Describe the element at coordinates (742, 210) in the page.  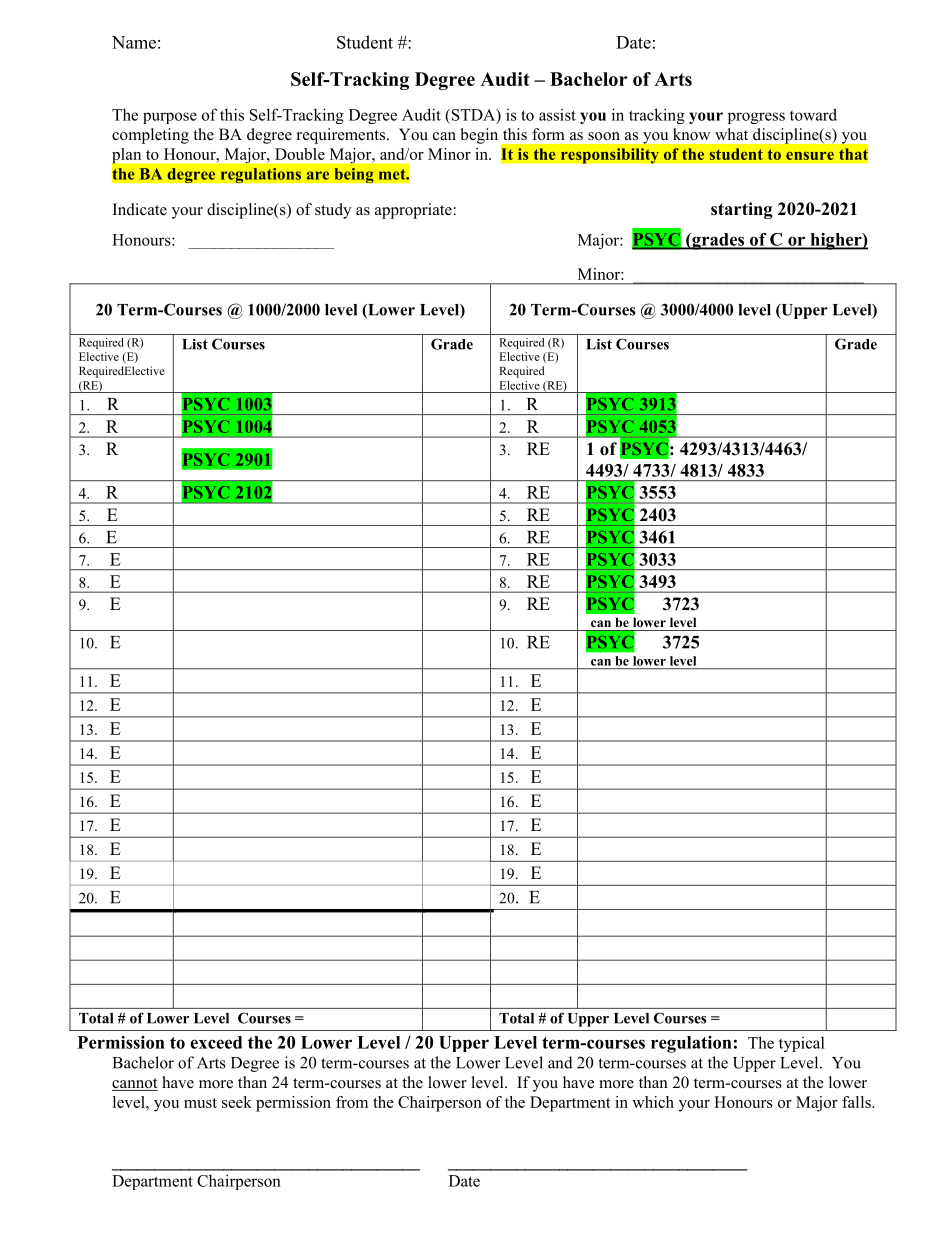
I see `starting` at that location.
